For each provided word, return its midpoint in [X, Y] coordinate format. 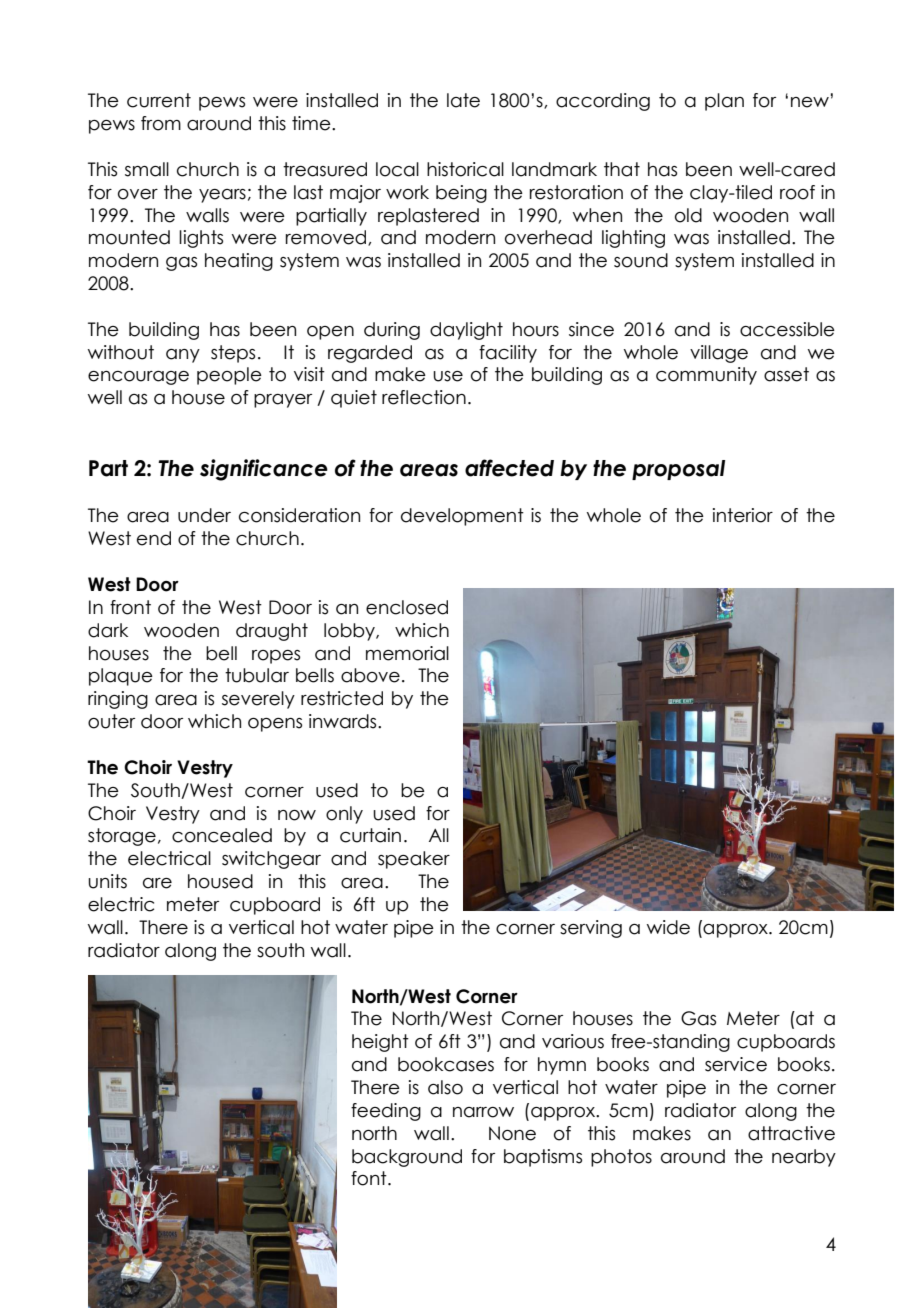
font [370, 1178]
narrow [483, 1112]
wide [668, 927]
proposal [678, 470]
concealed [222, 835]
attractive [791, 1133]
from [161, 123]
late [463, 100]
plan [724, 102]
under [204, 515]
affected [509, 468]
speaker [414, 860]
